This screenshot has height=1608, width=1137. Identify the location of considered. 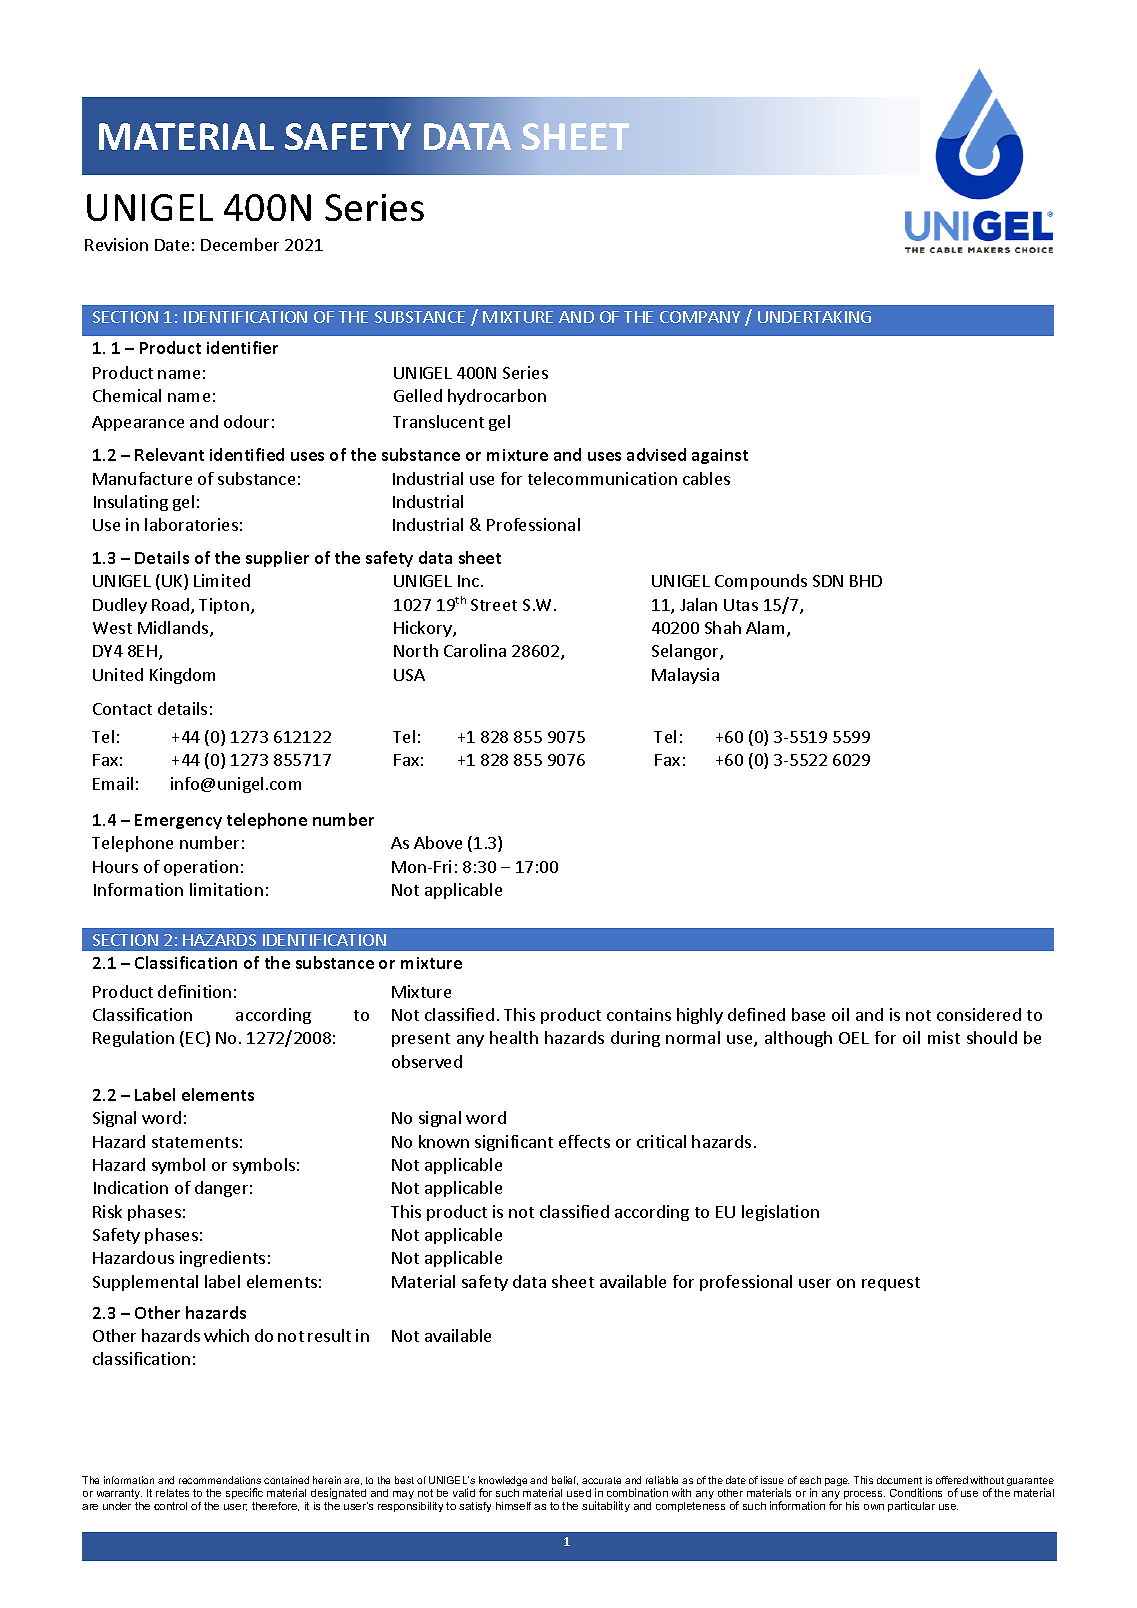
(979, 1014).
